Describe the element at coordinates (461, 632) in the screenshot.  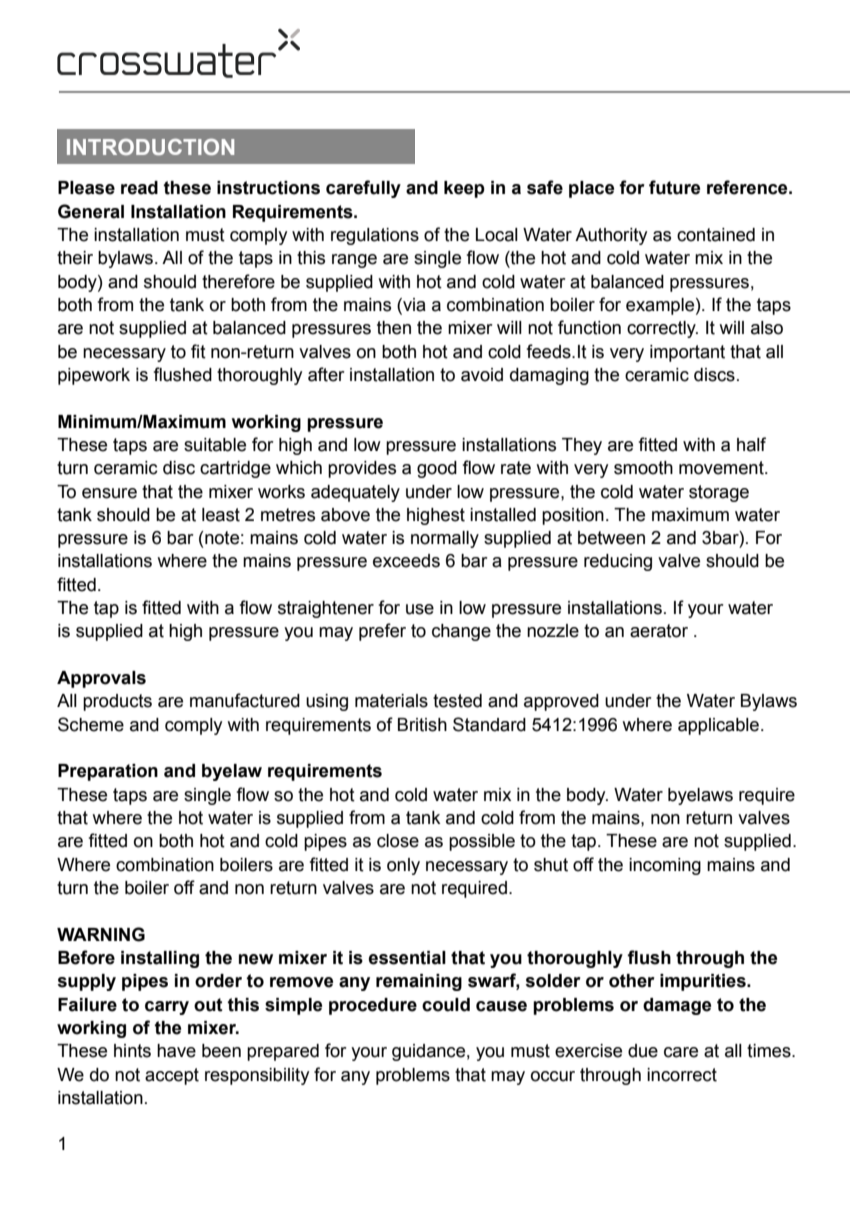
I see `change` at that location.
